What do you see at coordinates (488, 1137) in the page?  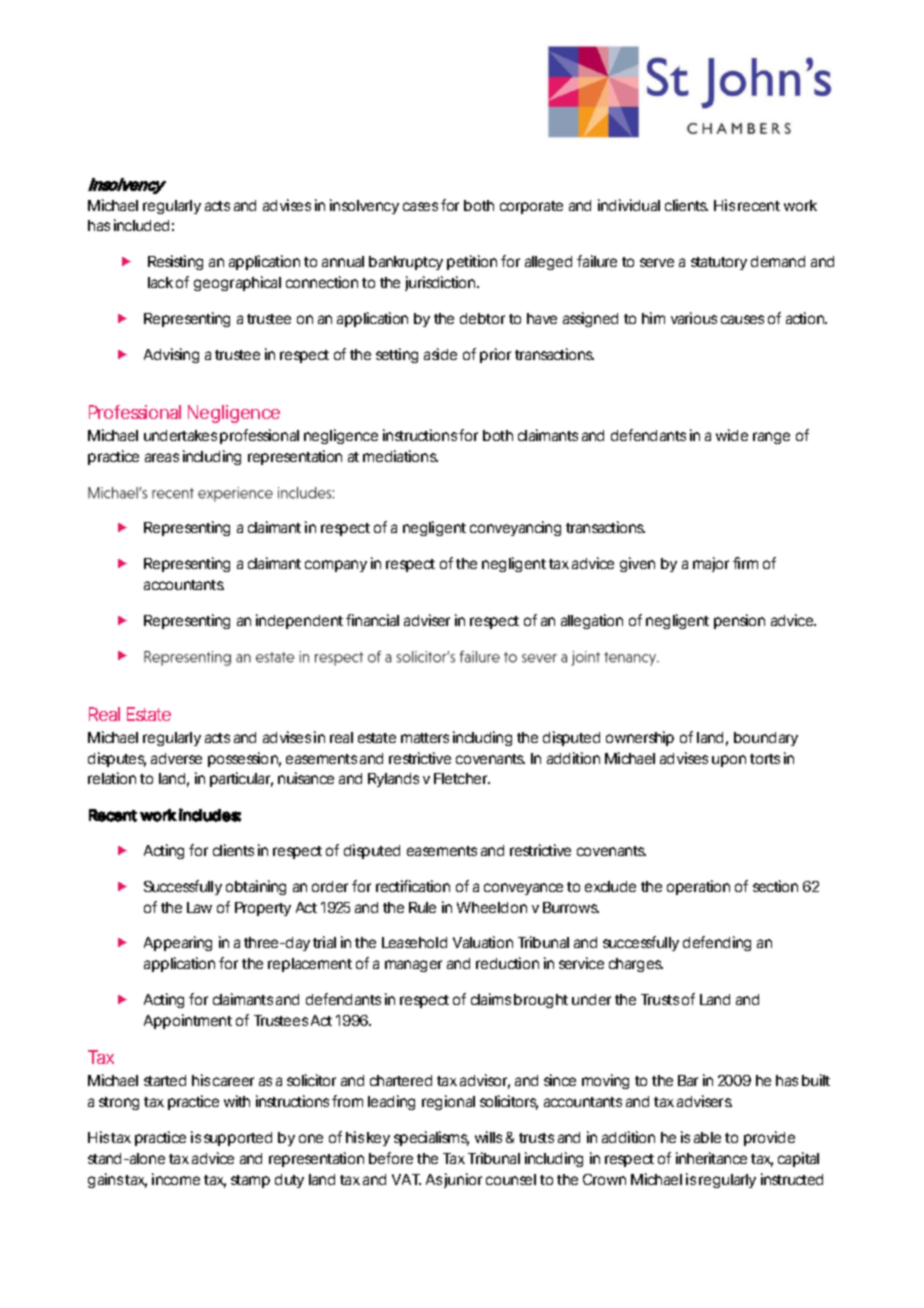 I see `wills` at bounding box center [488, 1137].
